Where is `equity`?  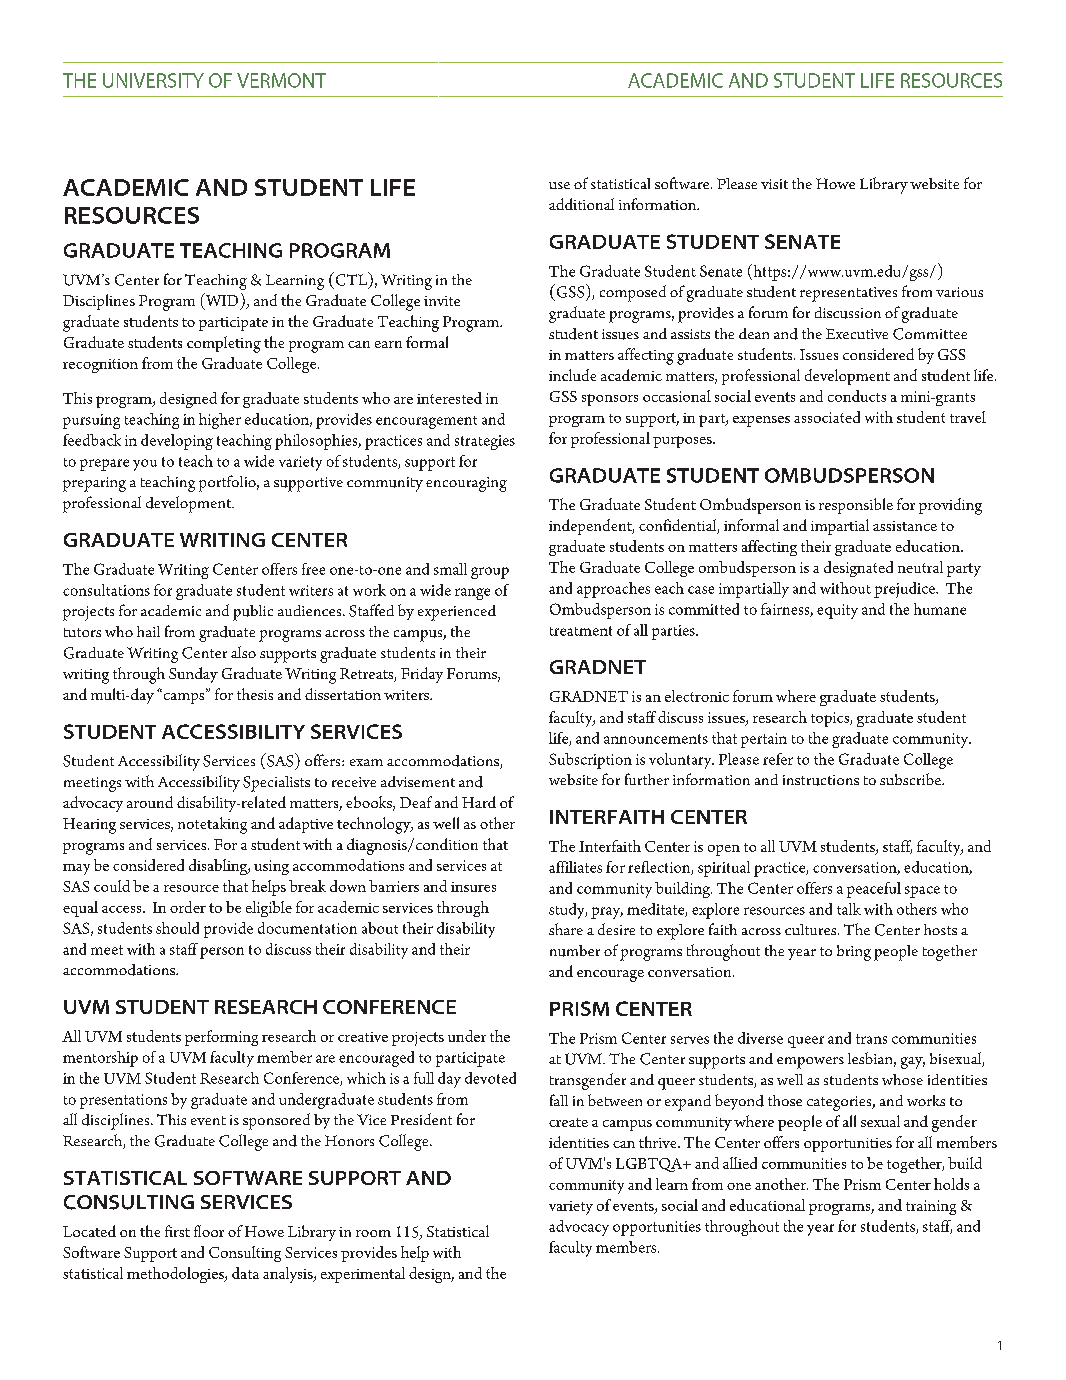
equity is located at coordinates (837, 611).
